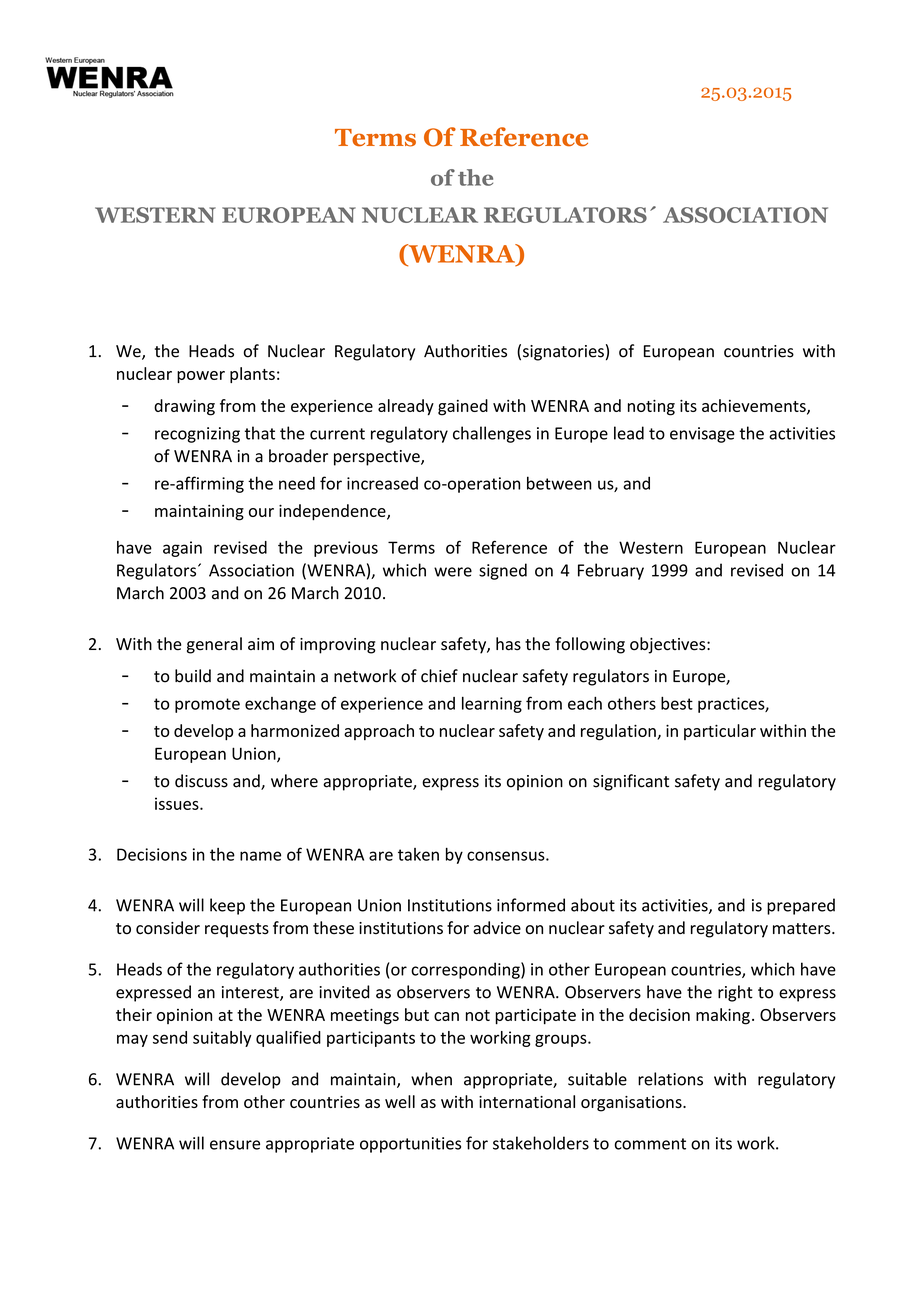  I want to click on gained, so click(463, 407).
